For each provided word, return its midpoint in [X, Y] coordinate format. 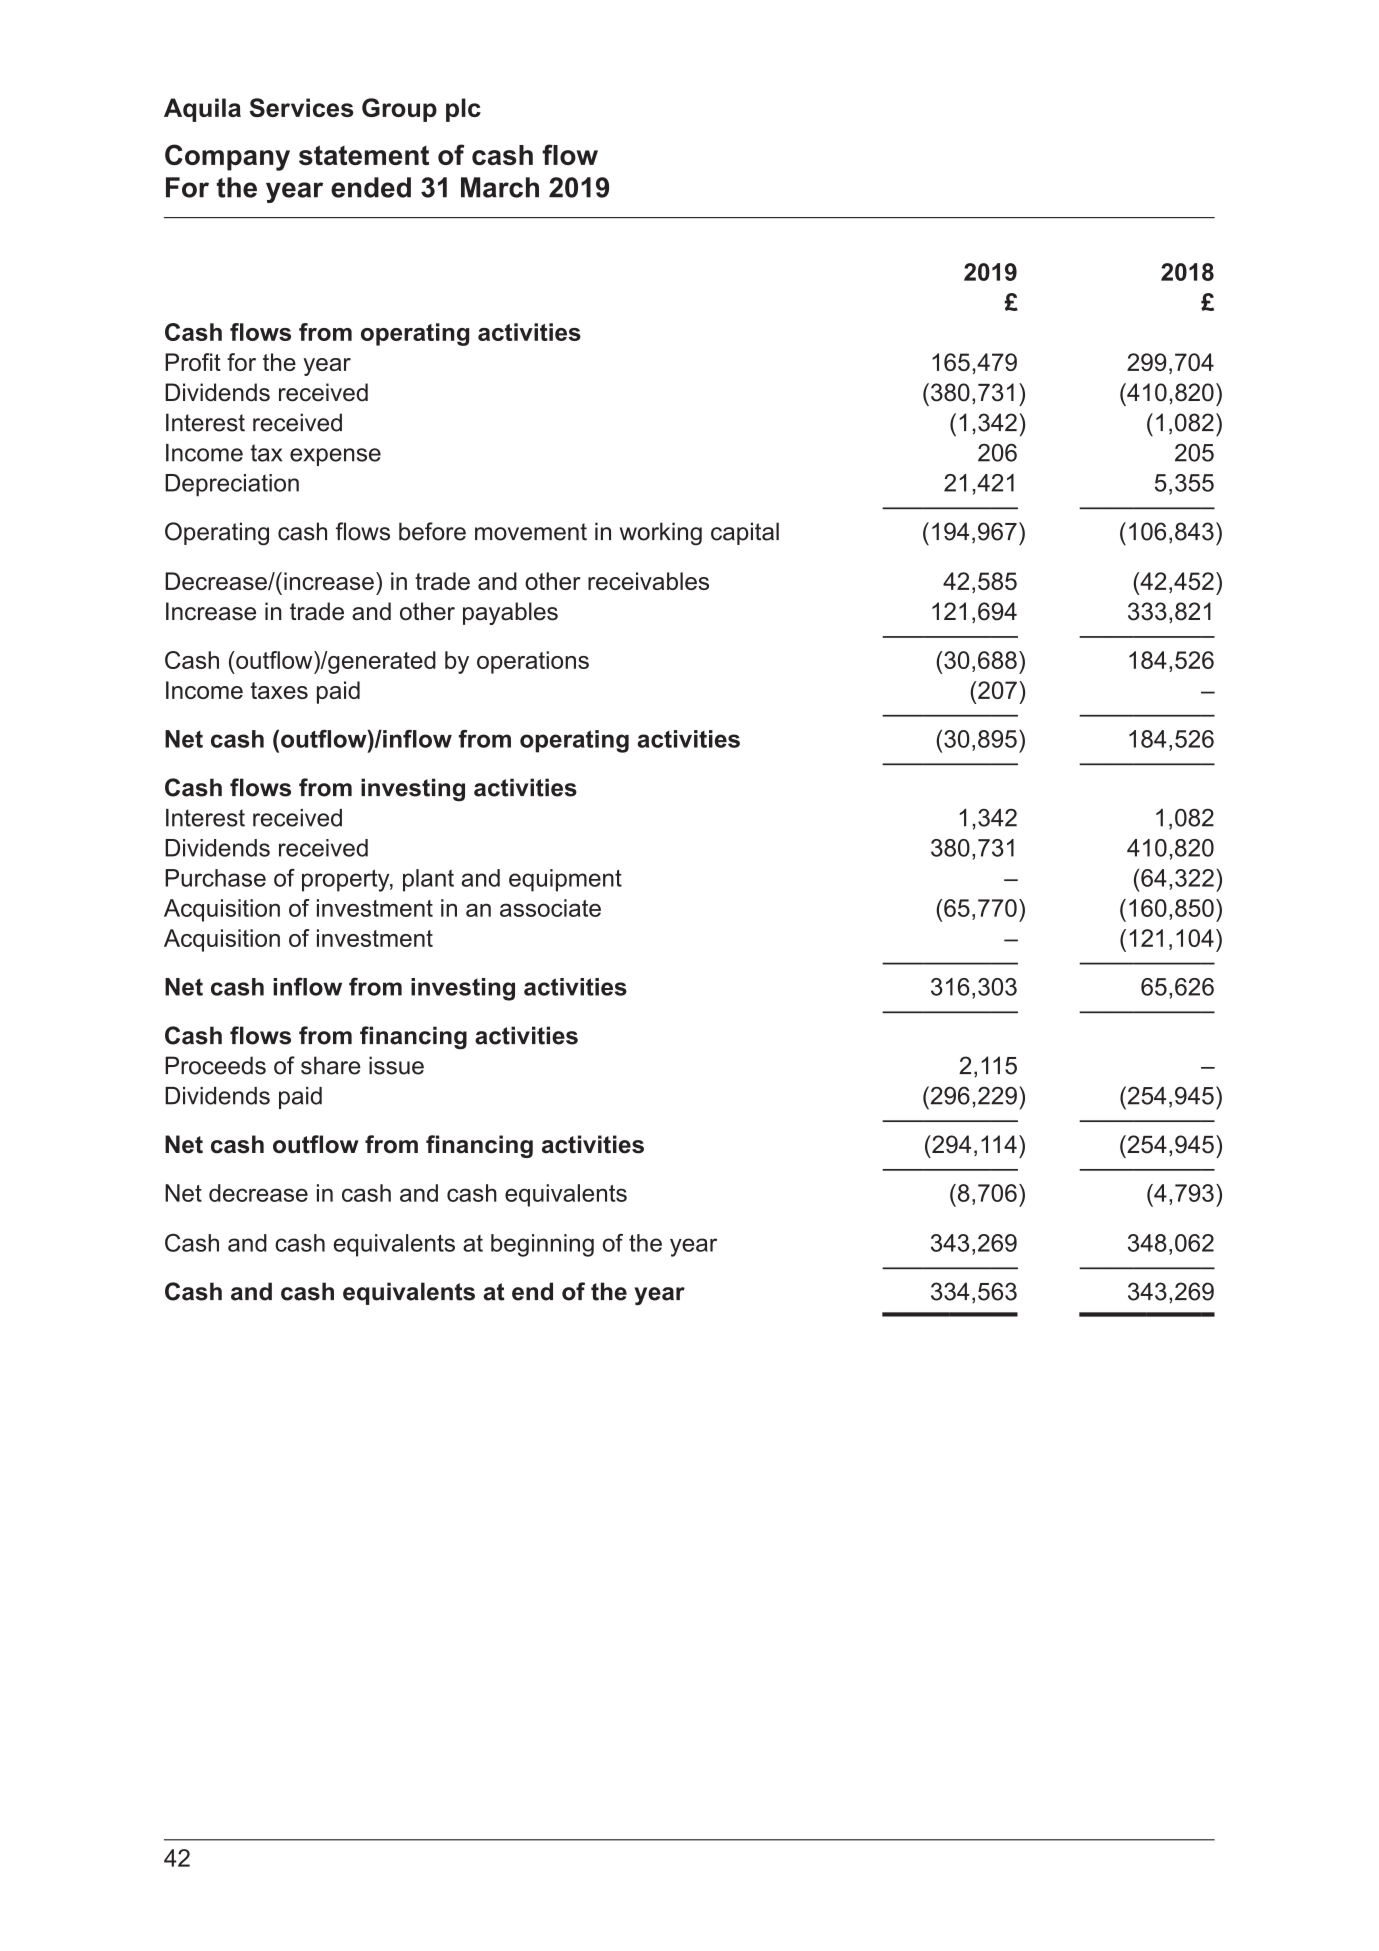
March [500, 187]
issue [396, 1065]
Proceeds [215, 1065]
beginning [542, 1245]
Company [227, 157]
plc [463, 110]
